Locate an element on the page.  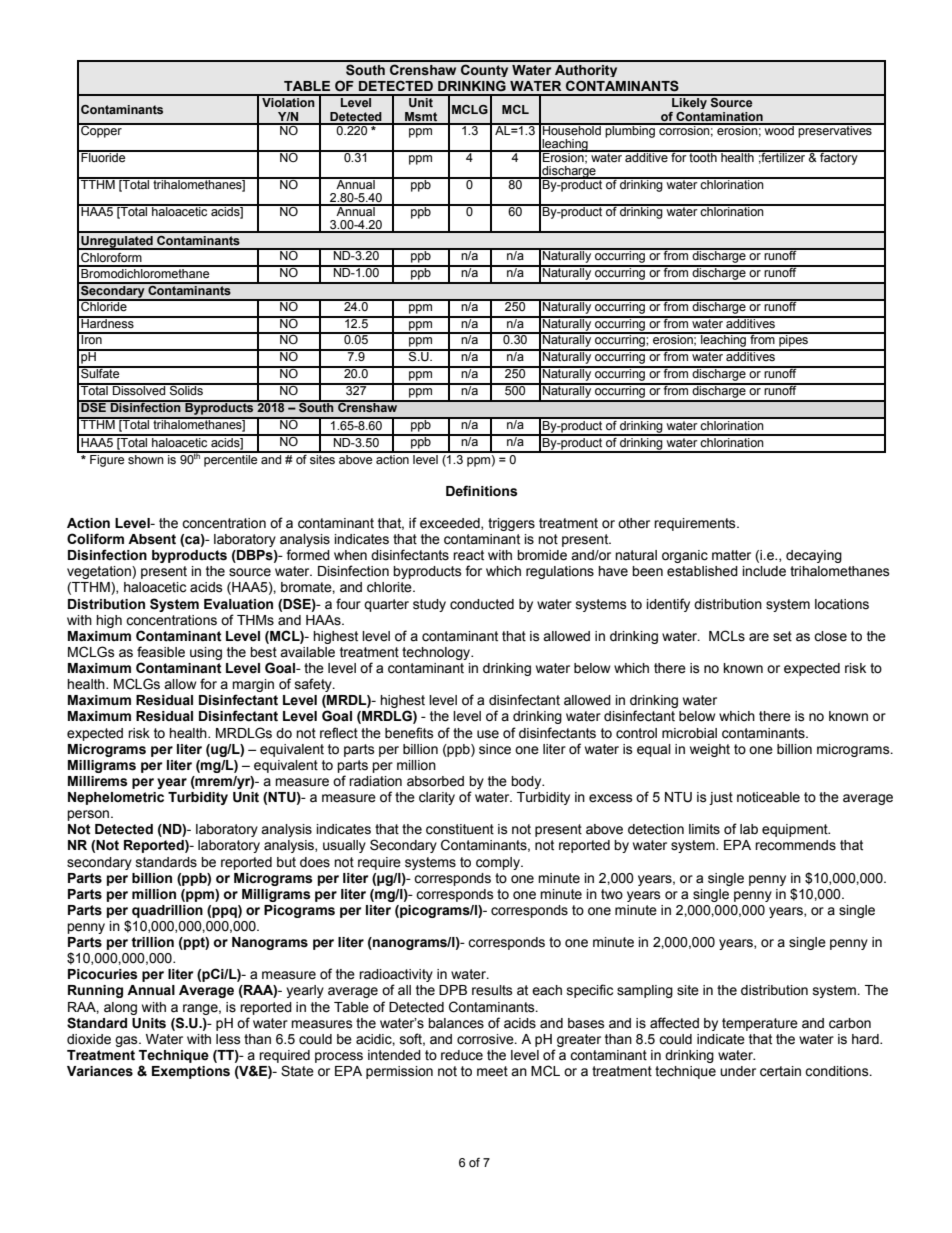
Evaluation is located at coordinates (238, 604).
